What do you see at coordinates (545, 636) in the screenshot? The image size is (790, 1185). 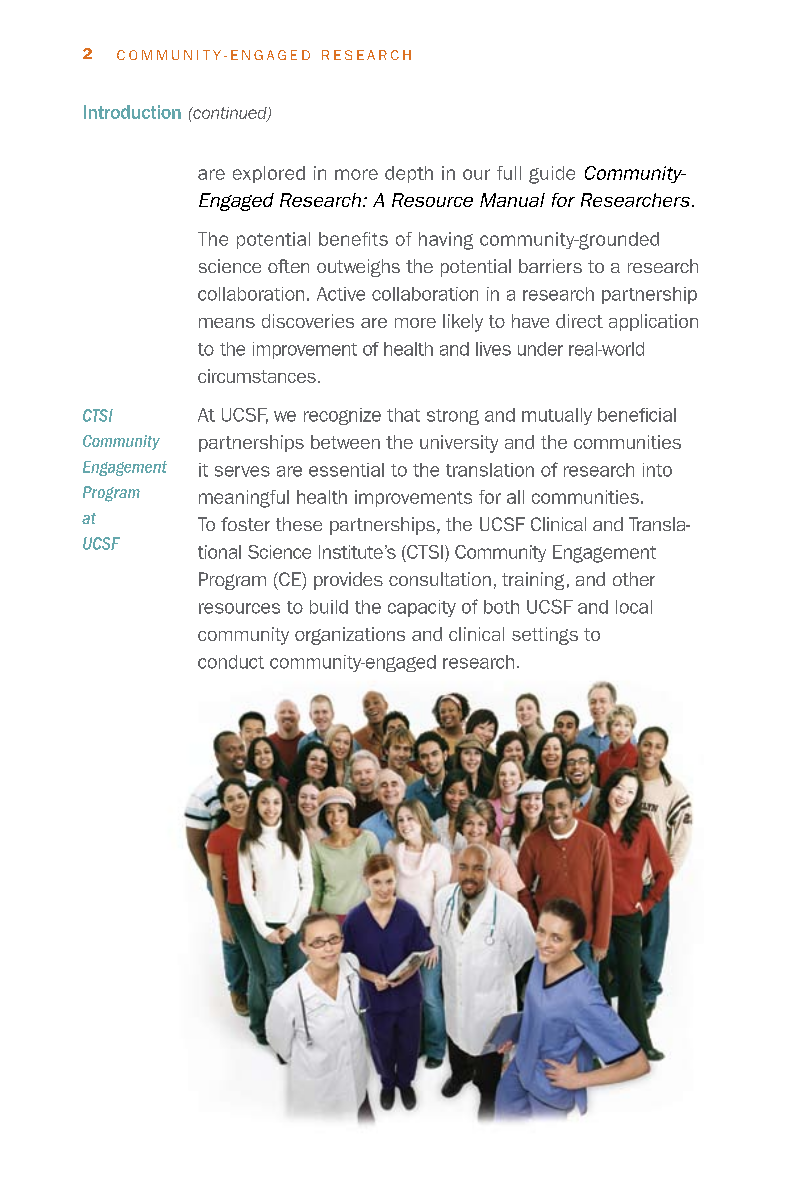 I see `settings` at bounding box center [545, 636].
